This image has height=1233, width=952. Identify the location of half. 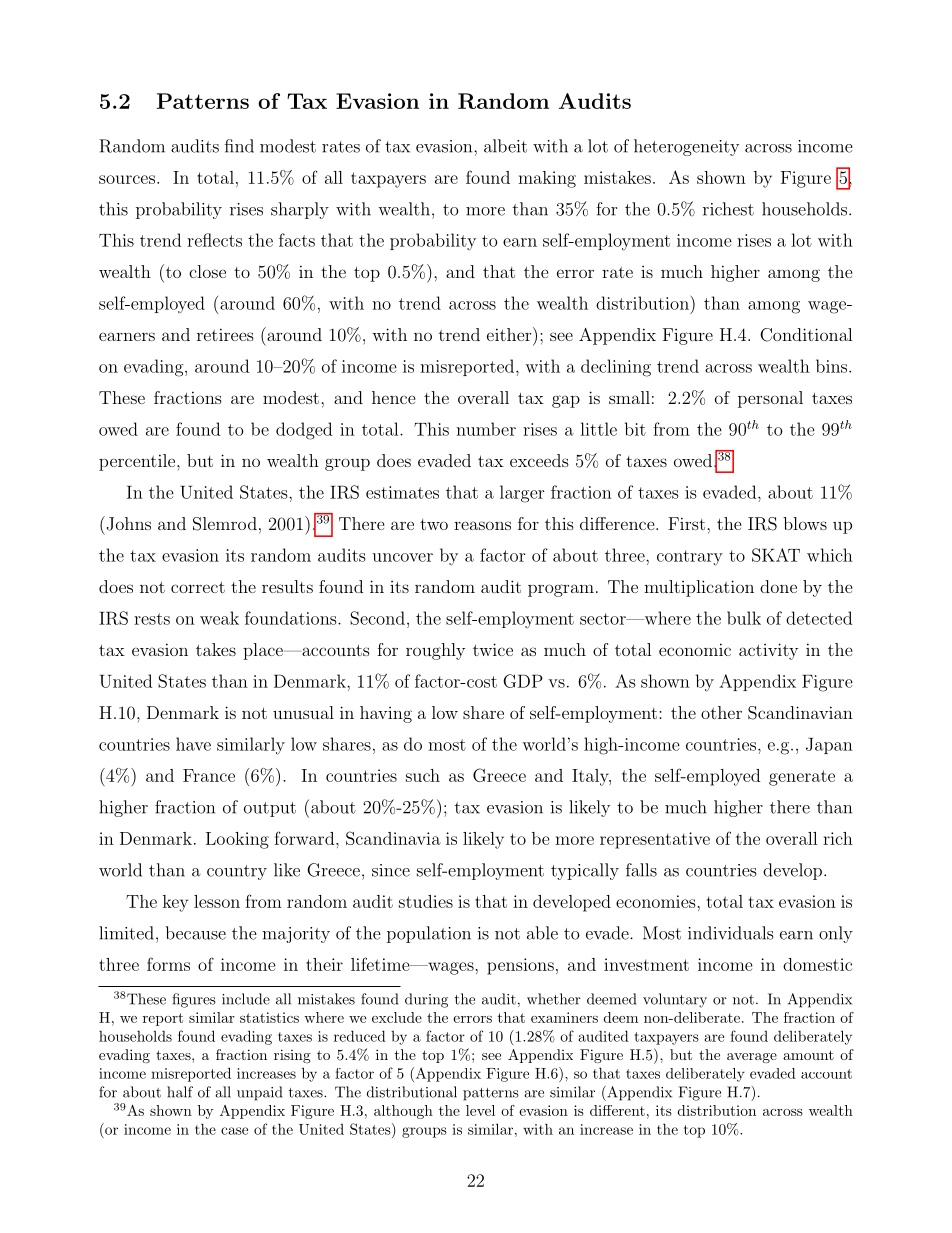
(180, 1092).
